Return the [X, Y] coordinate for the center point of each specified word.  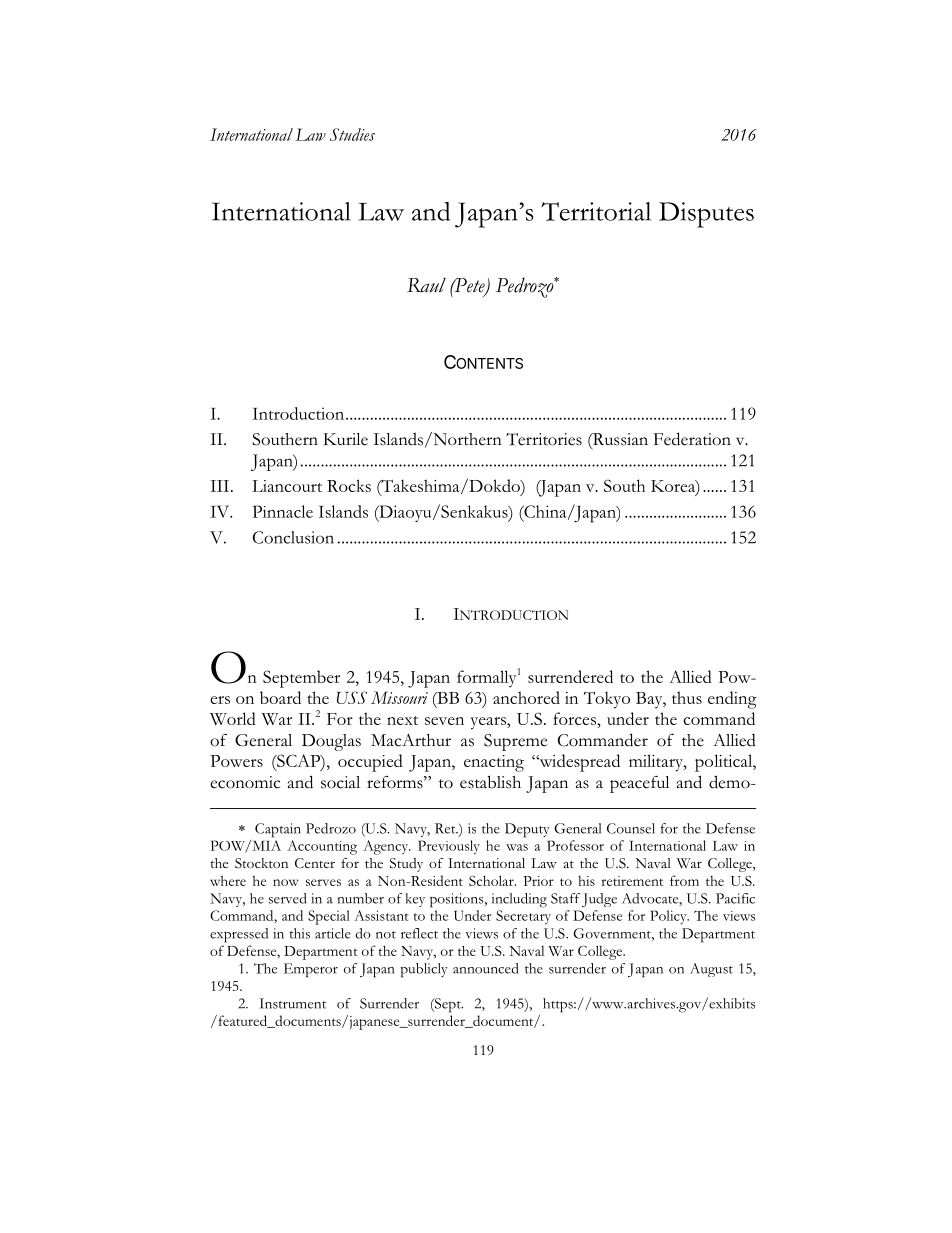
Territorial [596, 211]
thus [687, 697]
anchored [526, 697]
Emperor [311, 970]
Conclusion [293, 537]
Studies [352, 134]
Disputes [706, 215]
